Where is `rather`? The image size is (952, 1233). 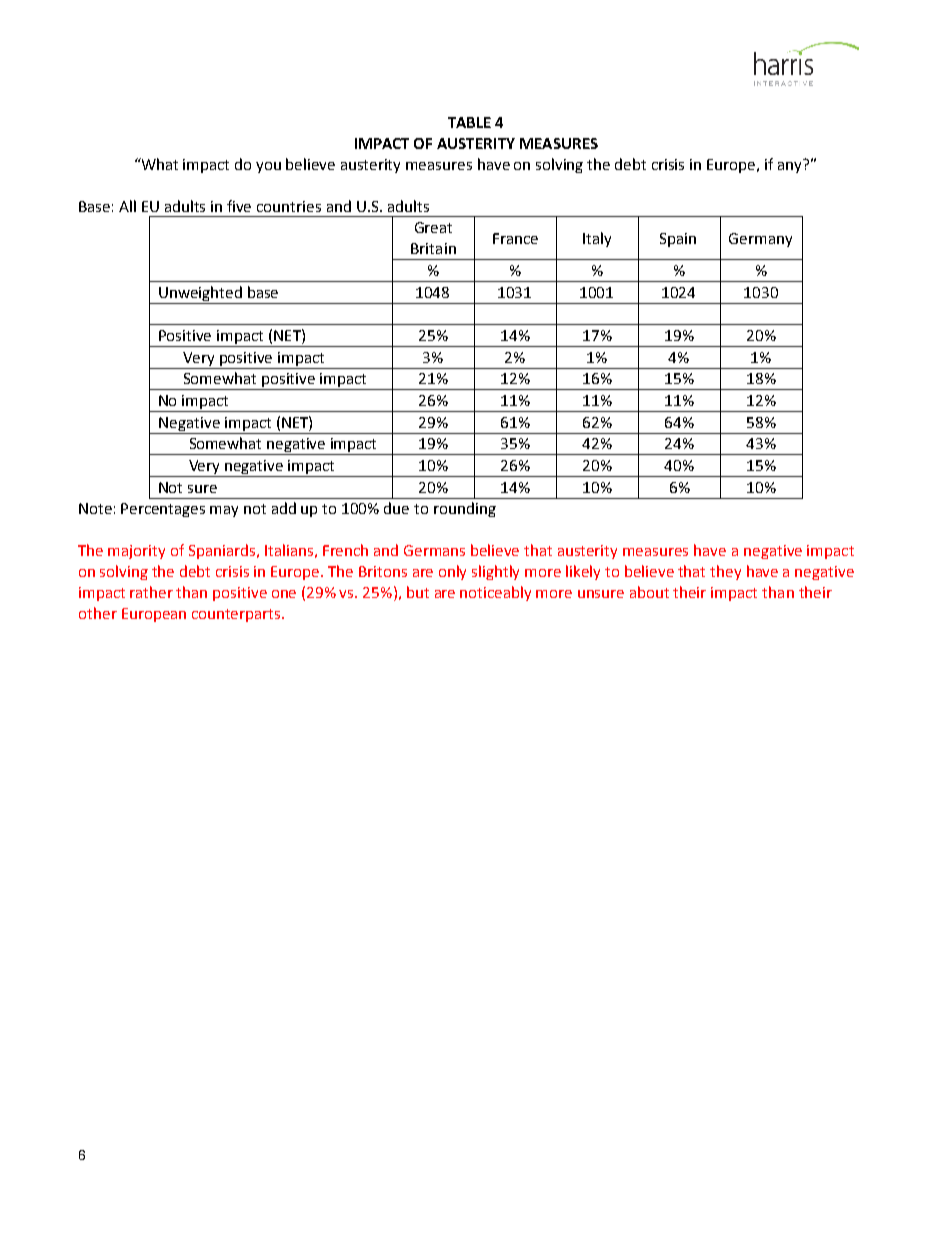
rather is located at coordinates (151, 592).
